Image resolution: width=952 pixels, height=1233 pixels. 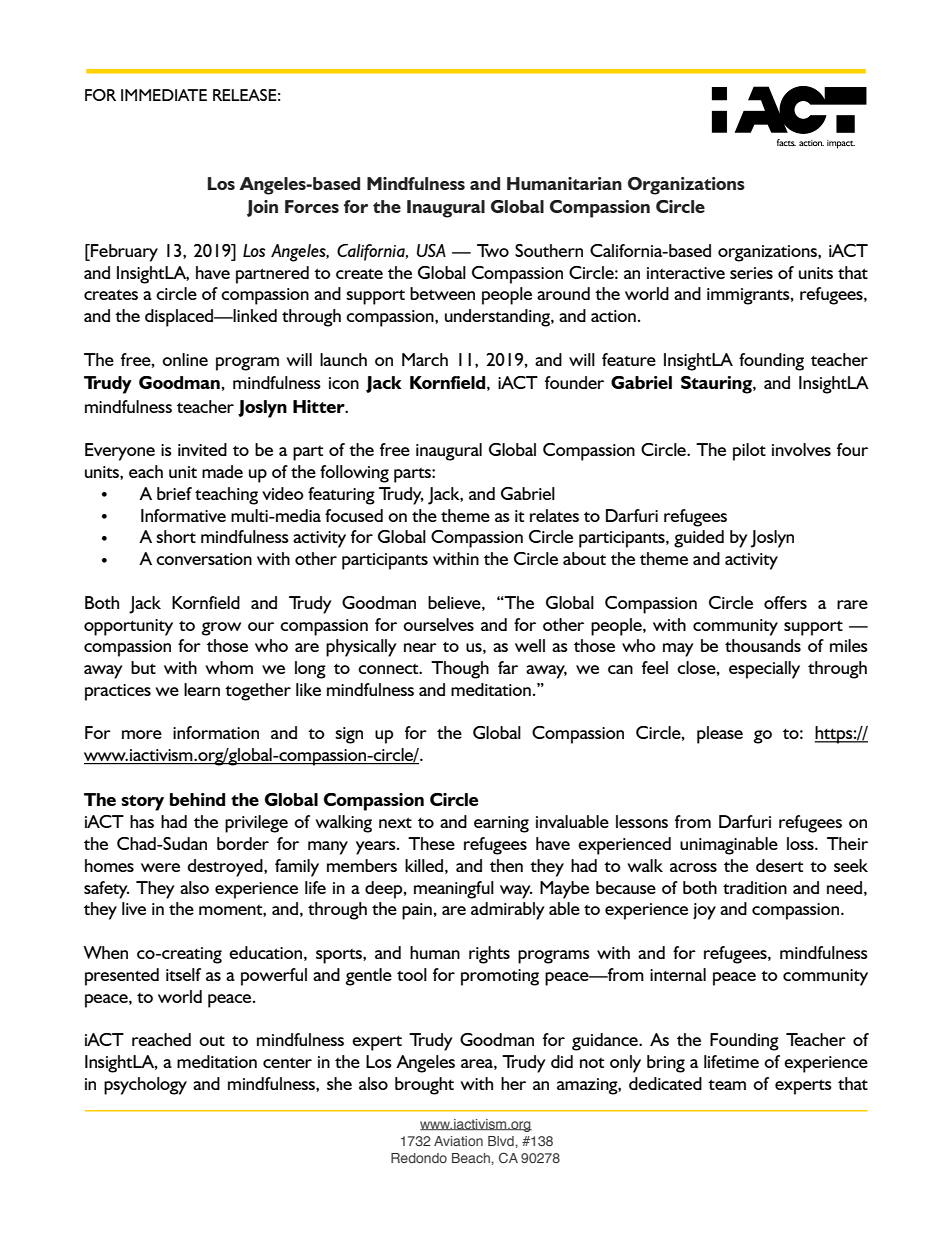 I want to click on invited, so click(x=202, y=449).
